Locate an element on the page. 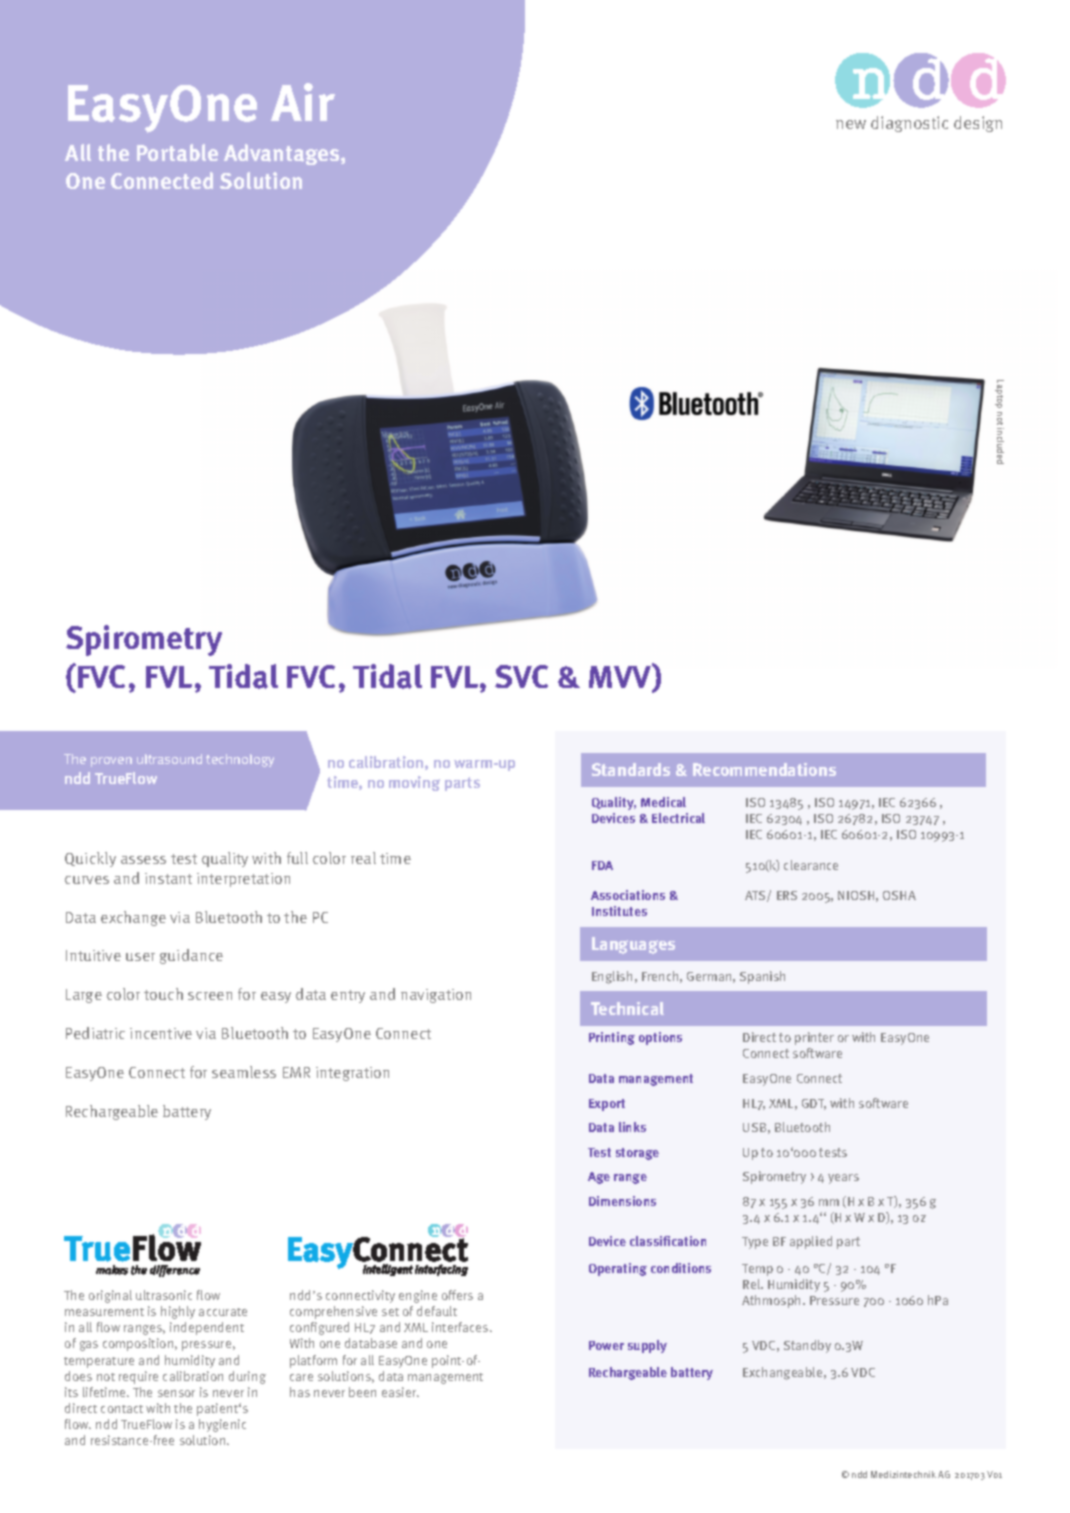 The height and width of the page is (1513, 1070). Standards is located at coordinates (631, 769).
